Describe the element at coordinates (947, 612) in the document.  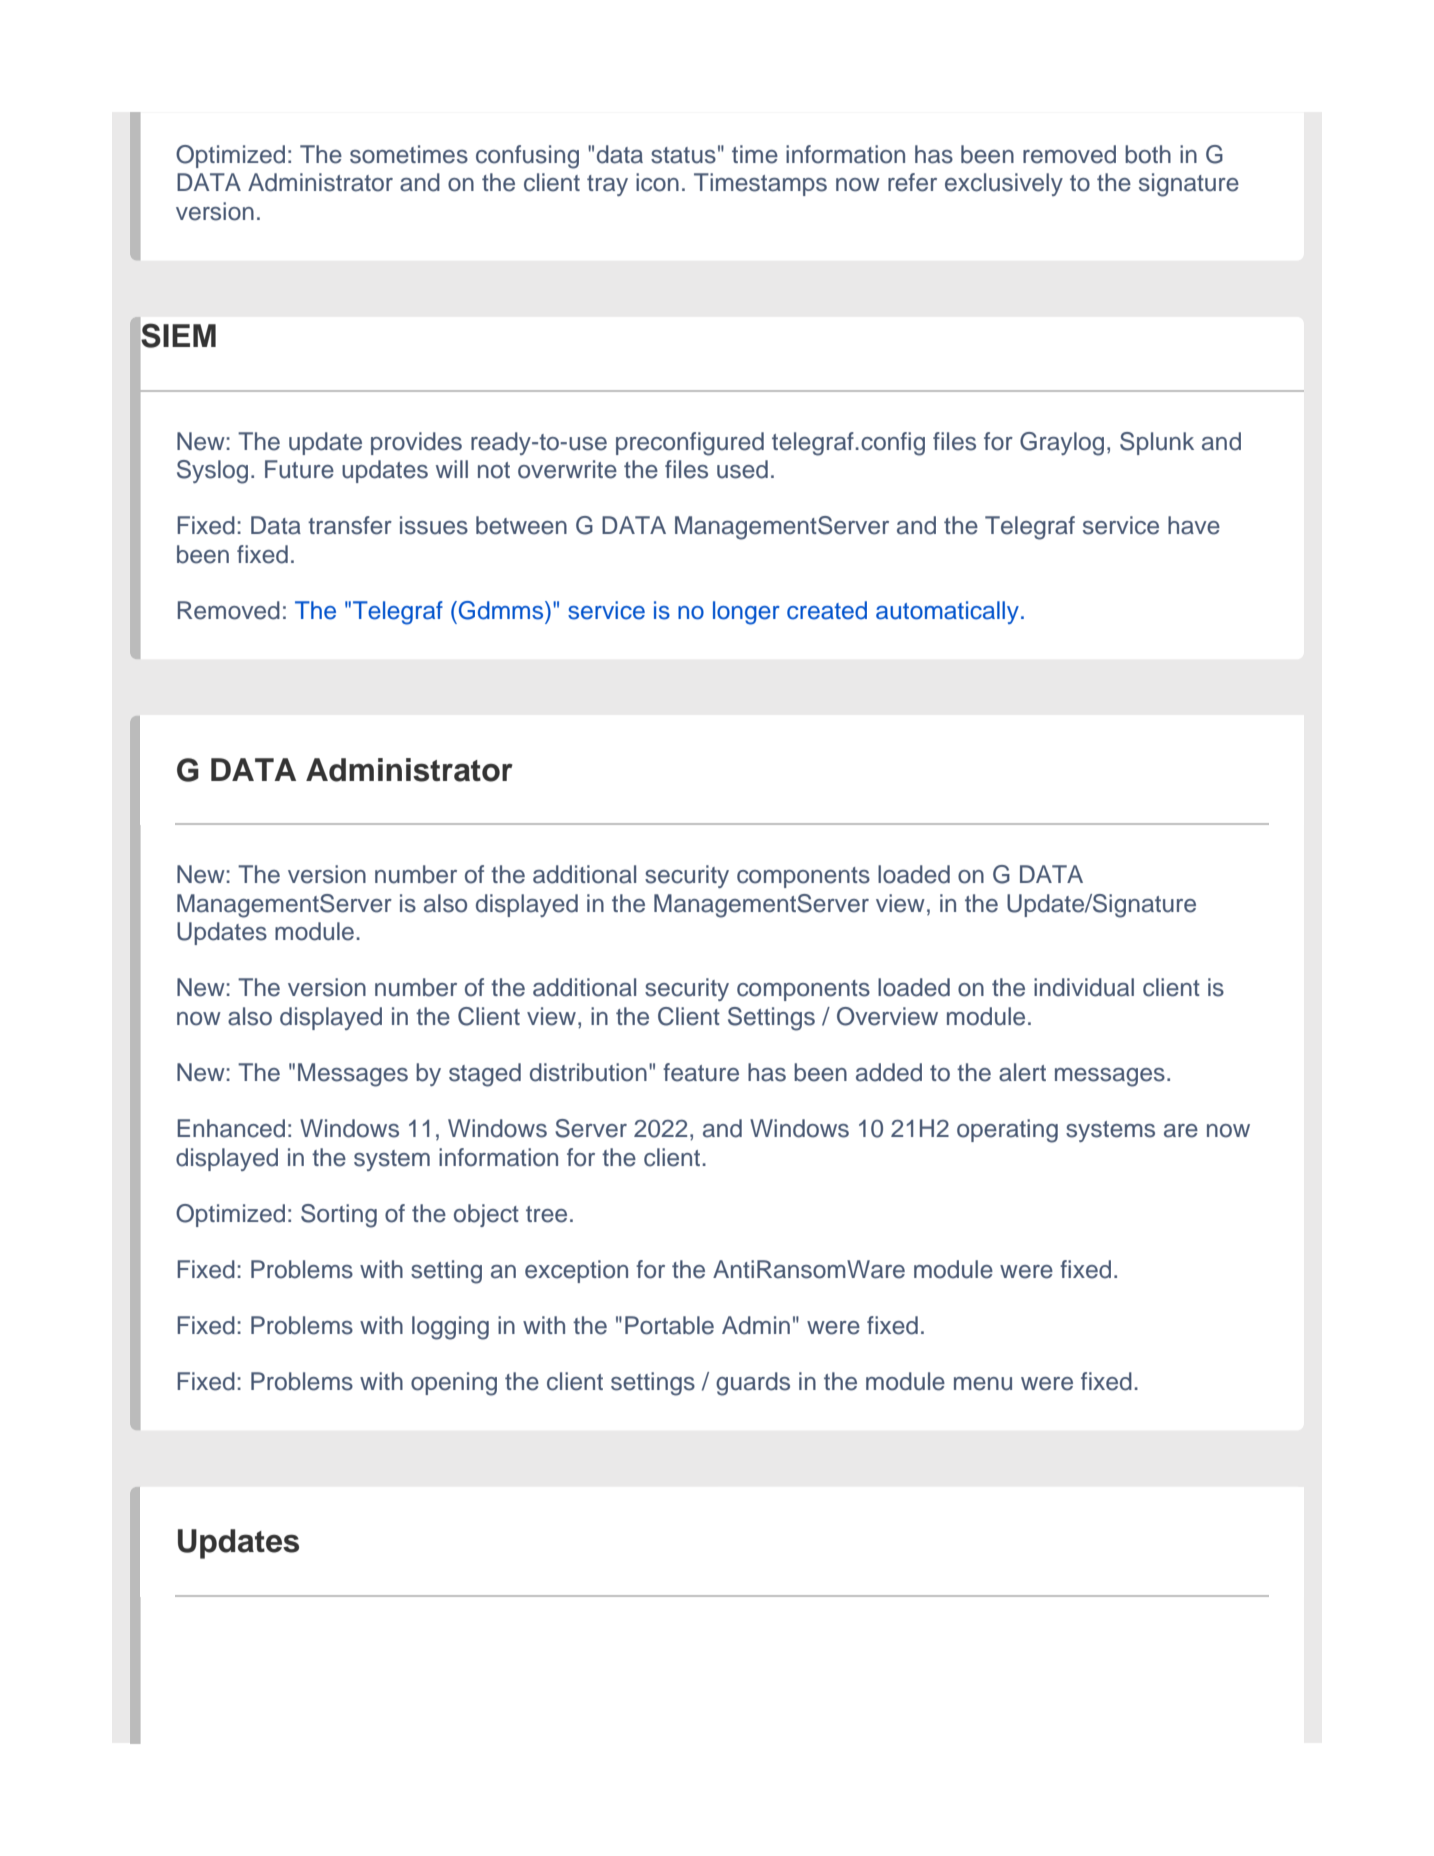
I see `automatically` at that location.
